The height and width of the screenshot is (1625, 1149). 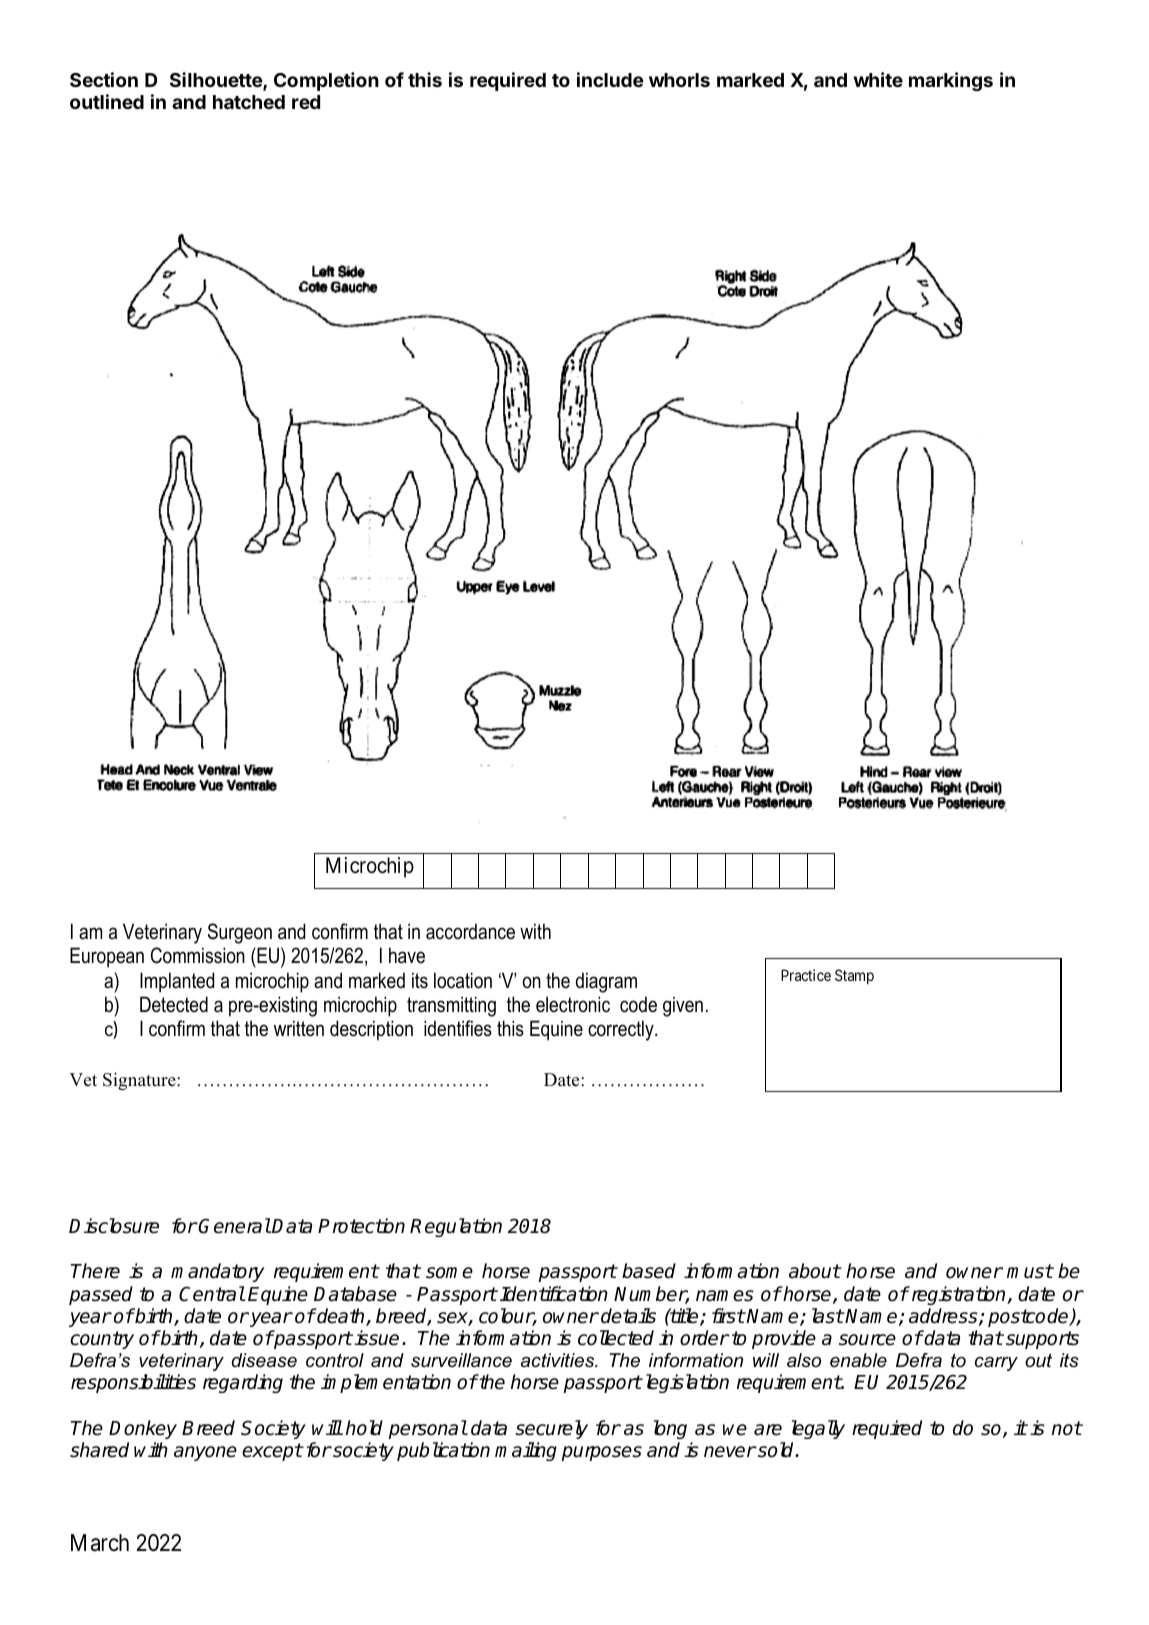 I want to click on Surgeon, so click(x=240, y=933).
